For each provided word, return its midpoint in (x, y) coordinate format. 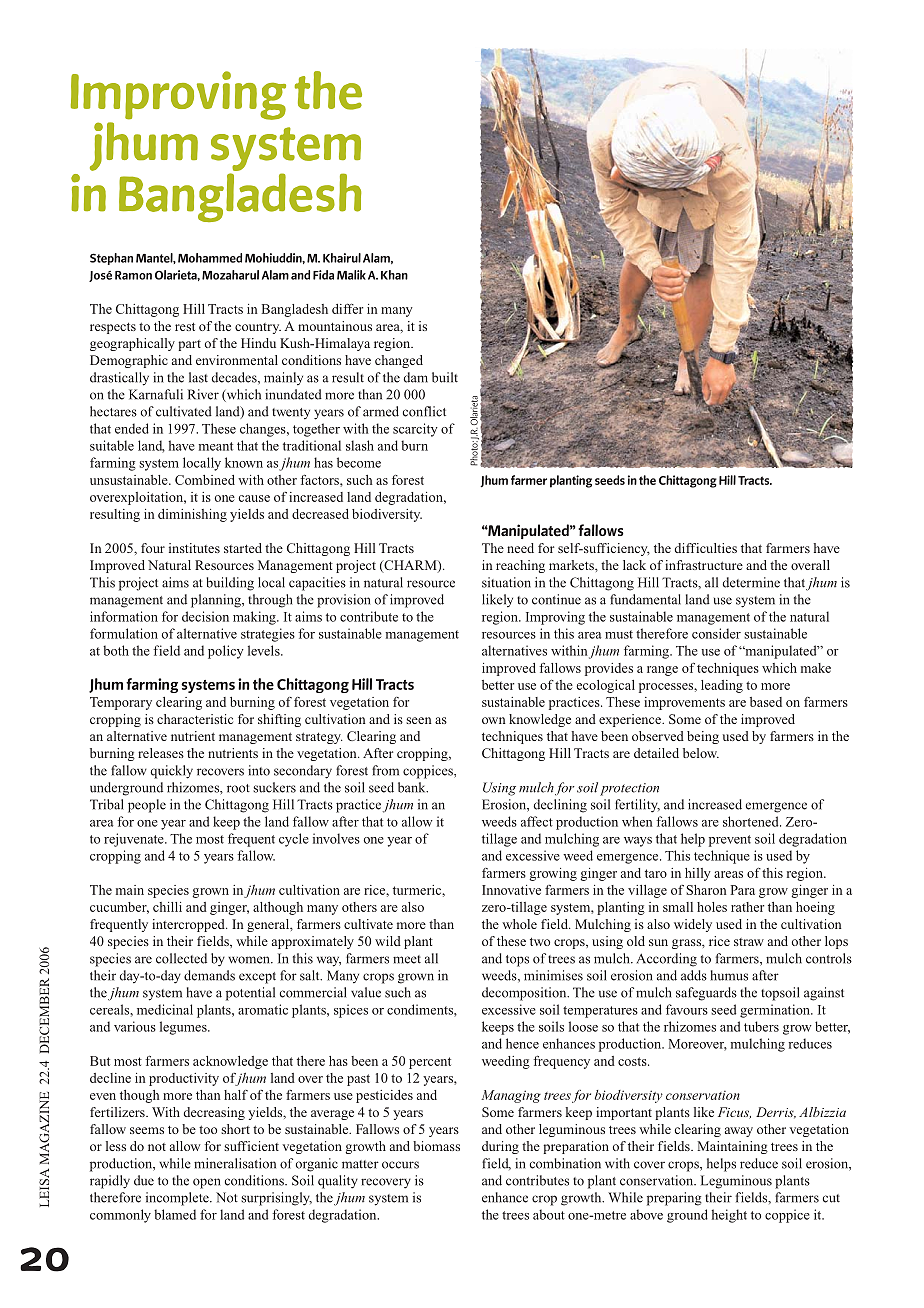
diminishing (192, 515)
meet (407, 959)
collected (181, 958)
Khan (394, 275)
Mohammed (210, 258)
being (703, 737)
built (445, 377)
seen (419, 720)
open (207, 1183)
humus (729, 975)
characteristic (195, 719)
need (520, 548)
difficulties (706, 548)
